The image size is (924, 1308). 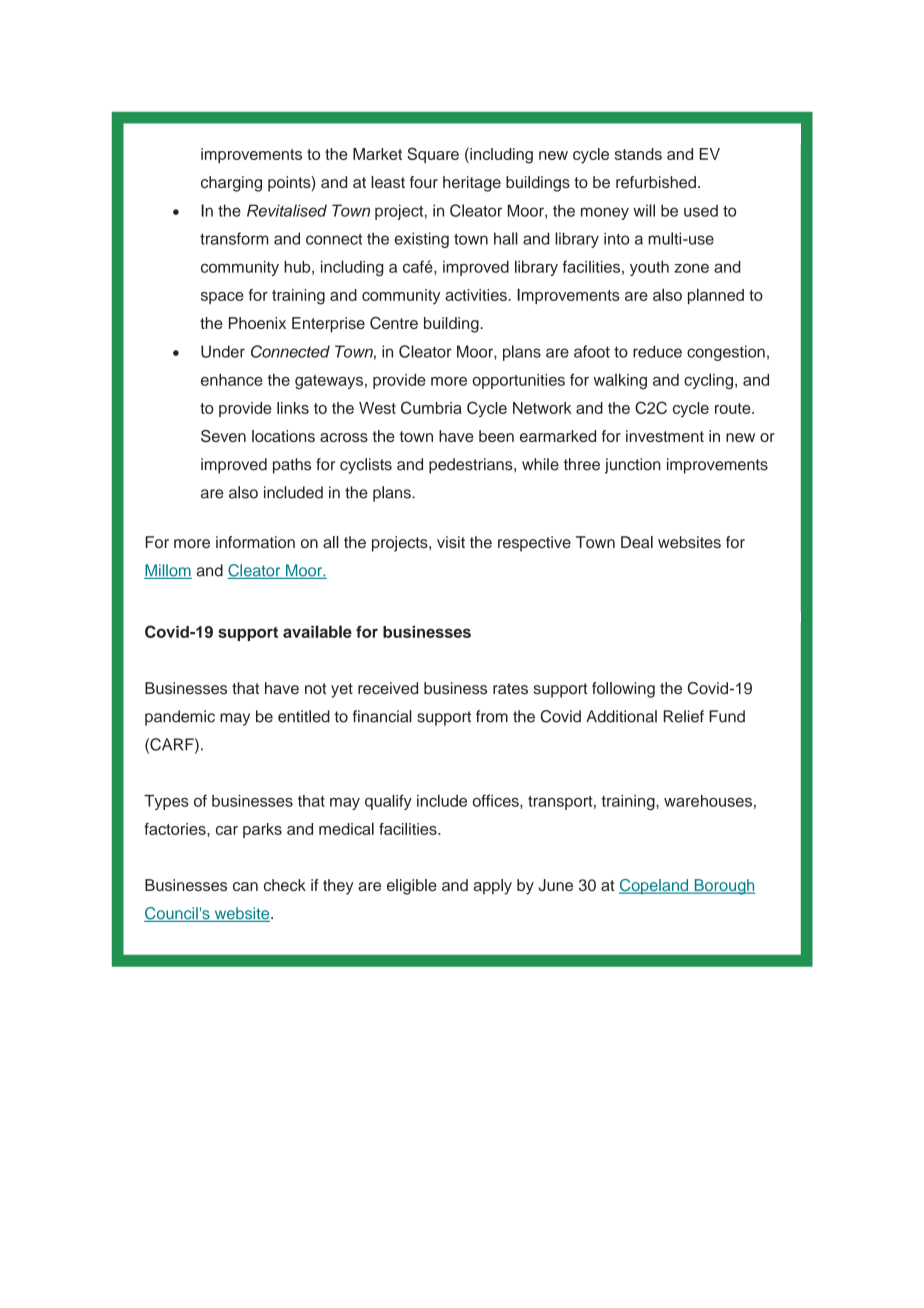 What do you see at coordinates (245, 886) in the image?
I see `can` at bounding box center [245, 886].
